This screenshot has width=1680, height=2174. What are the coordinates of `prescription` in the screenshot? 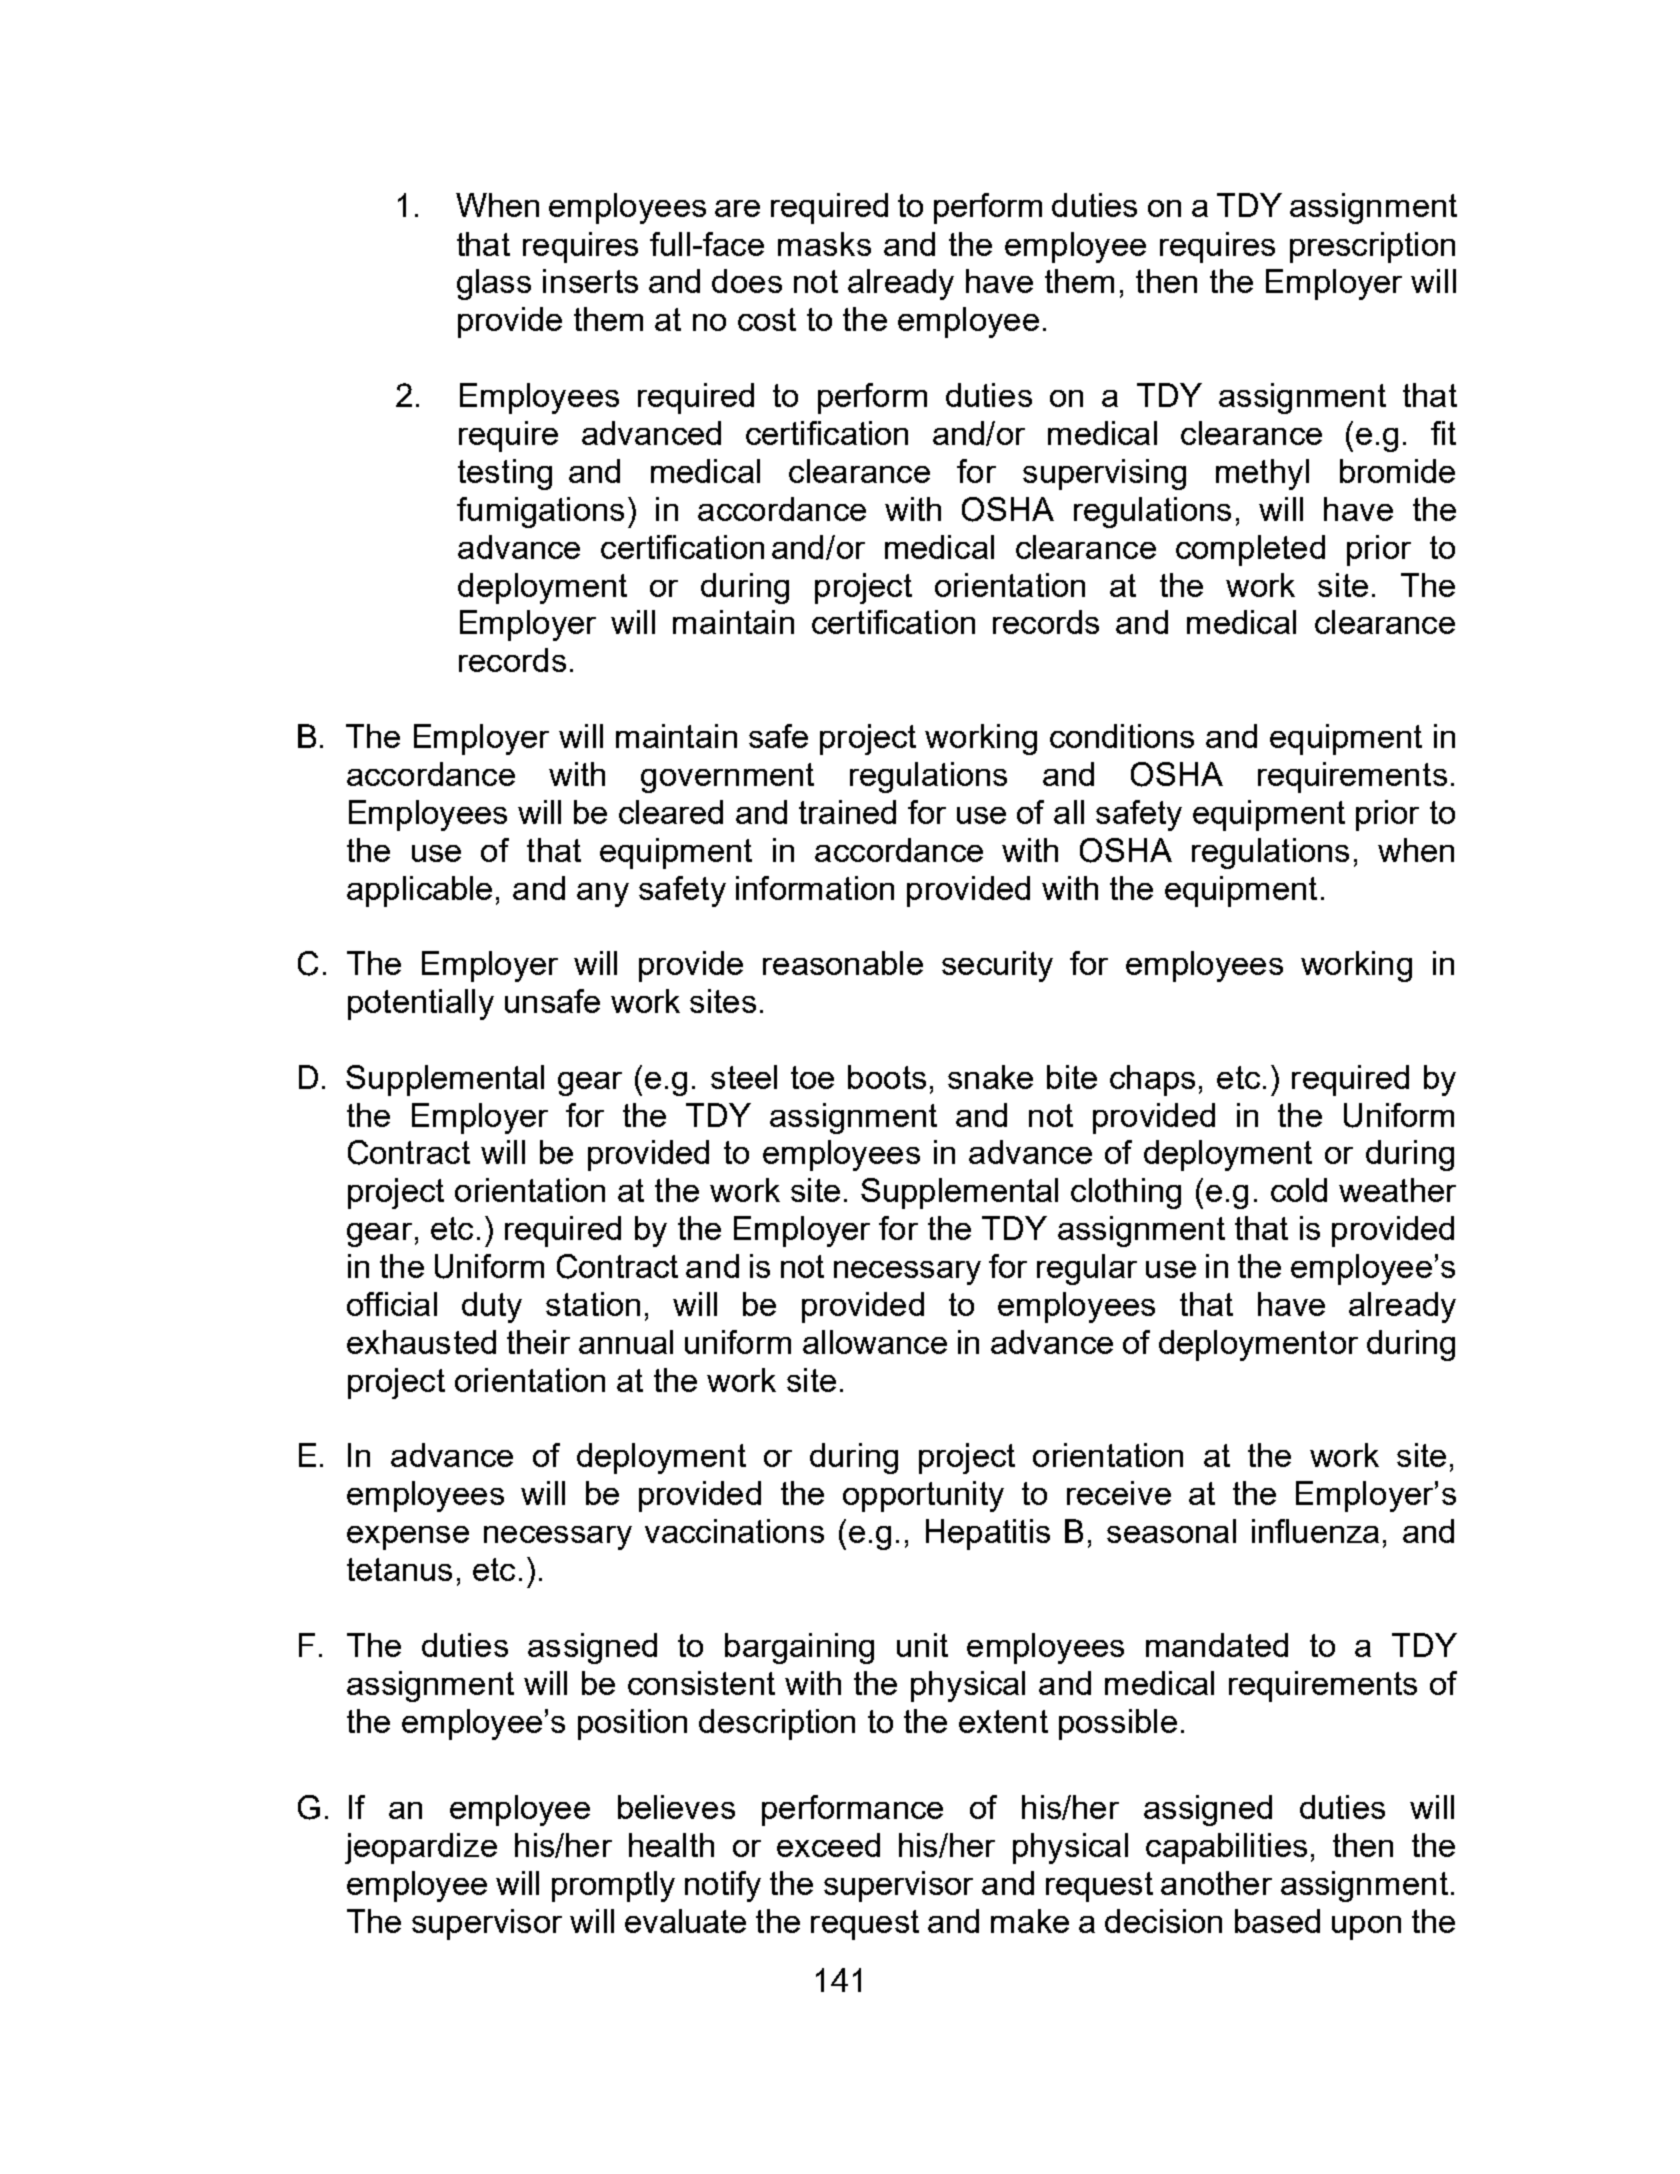 It's located at (1372, 247).
